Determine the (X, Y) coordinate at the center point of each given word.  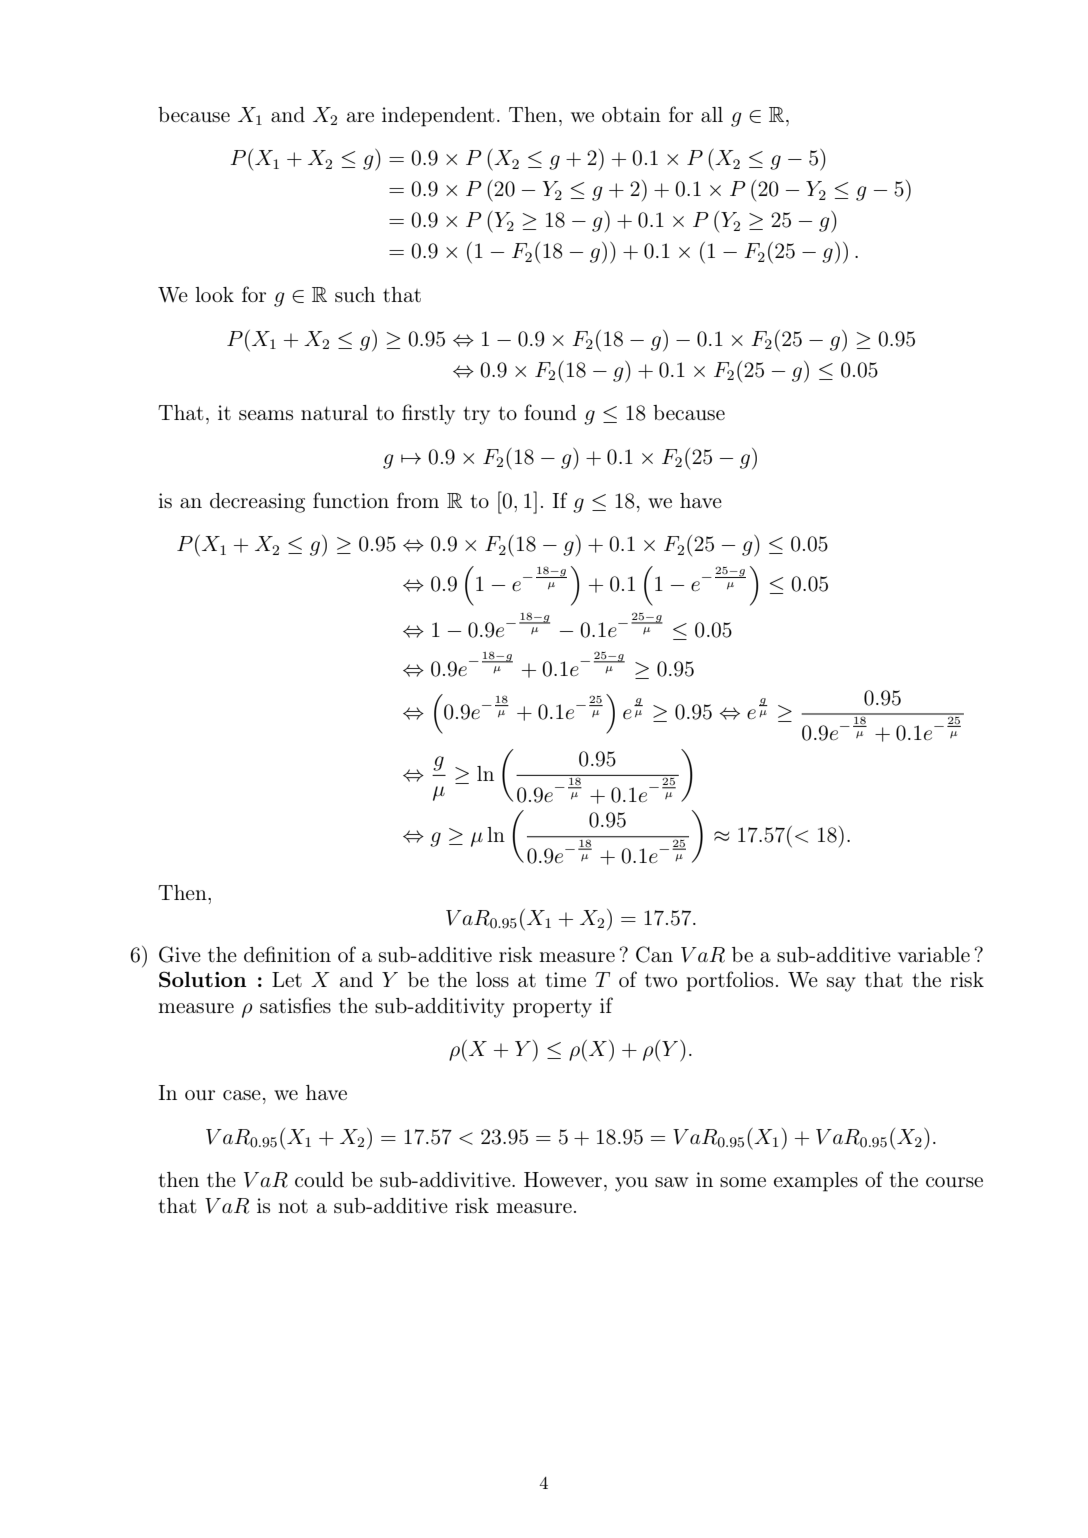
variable (934, 954)
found (550, 412)
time (565, 979)
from (418, 500)
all (712, 114)
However (563, 1179)
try (476, 415)
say (841, 984)
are (360, 117)
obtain (631, 114)
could (319, 1179)
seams (266, 415)
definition (287, 954)
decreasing (257, 503)
